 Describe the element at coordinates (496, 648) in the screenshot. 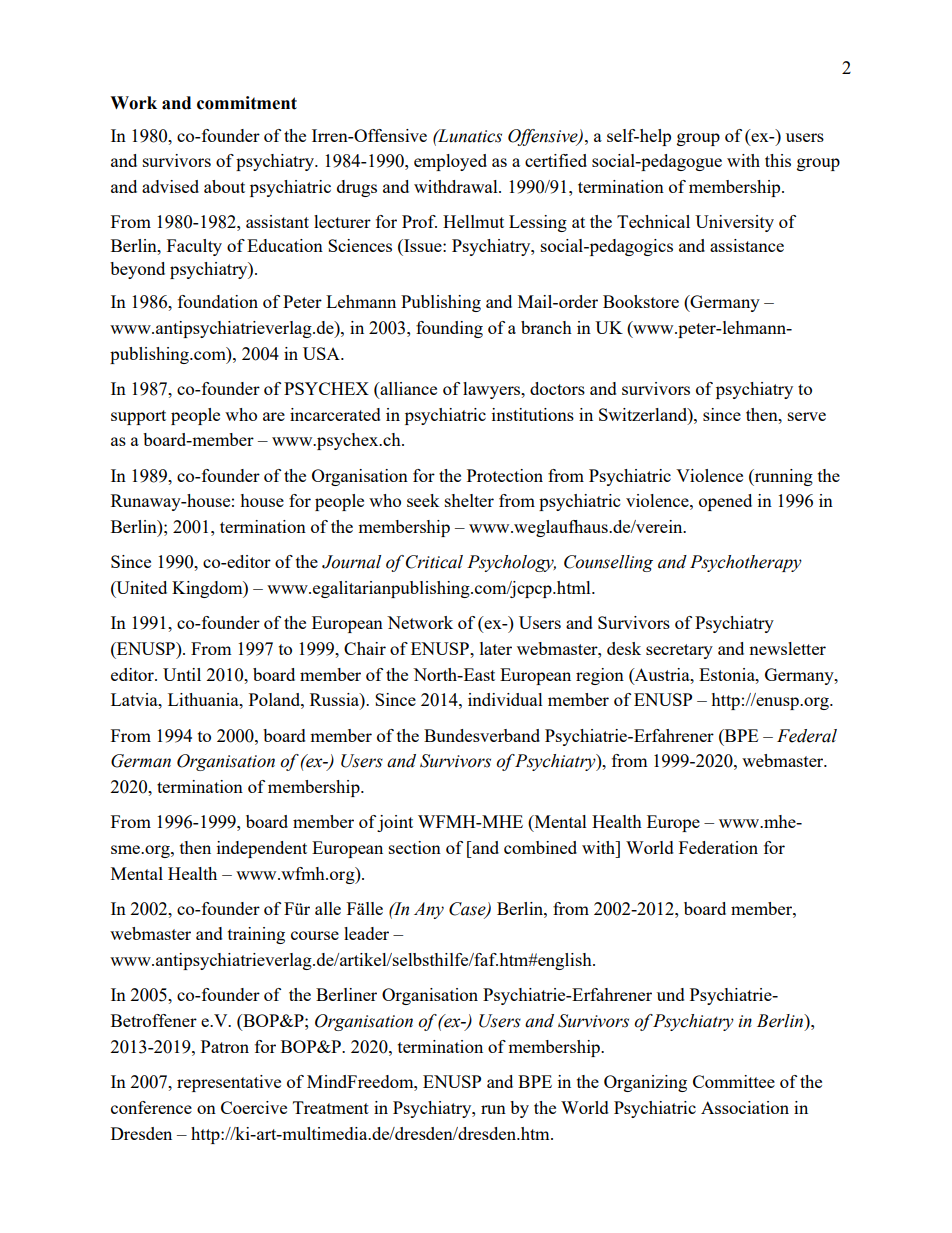

I see `later` at that location.
